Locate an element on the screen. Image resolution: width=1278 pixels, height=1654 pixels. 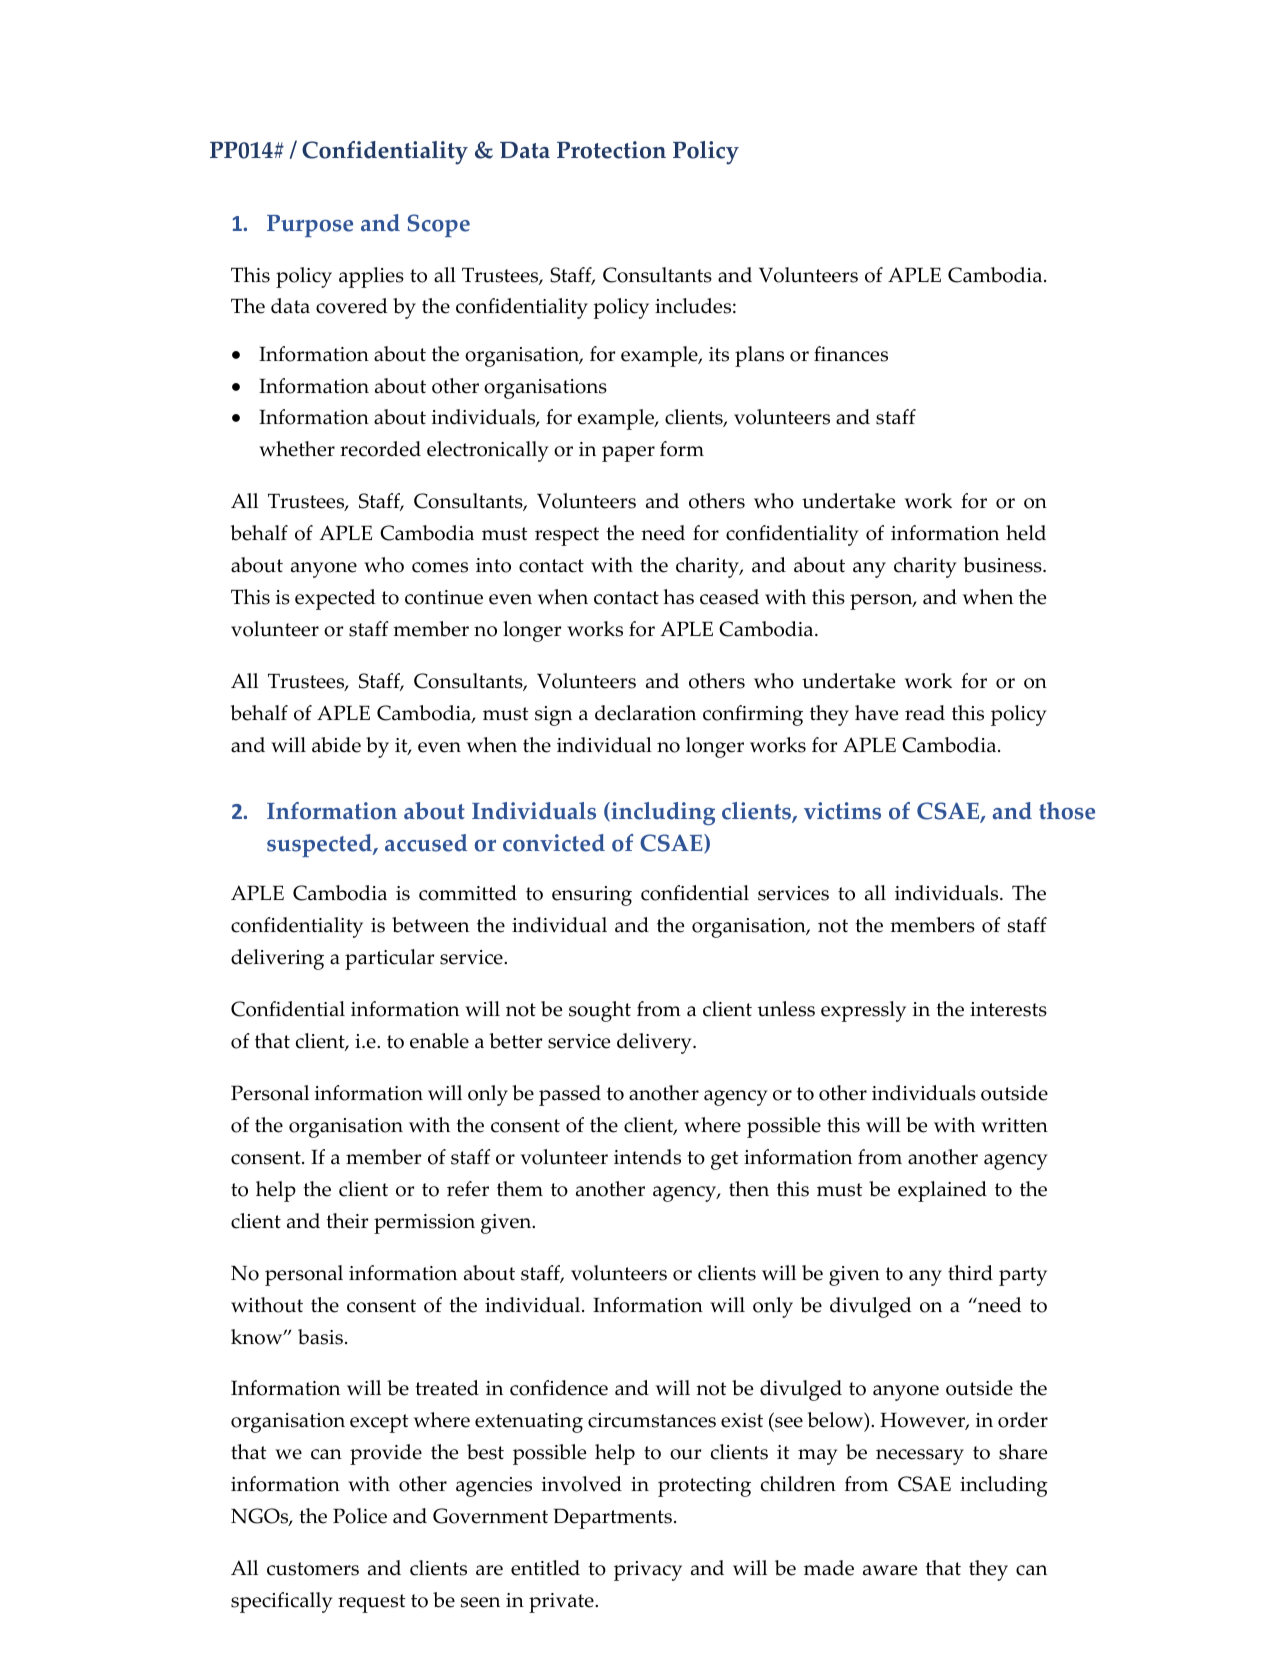
suspected is located at coordinates (320, 845).
